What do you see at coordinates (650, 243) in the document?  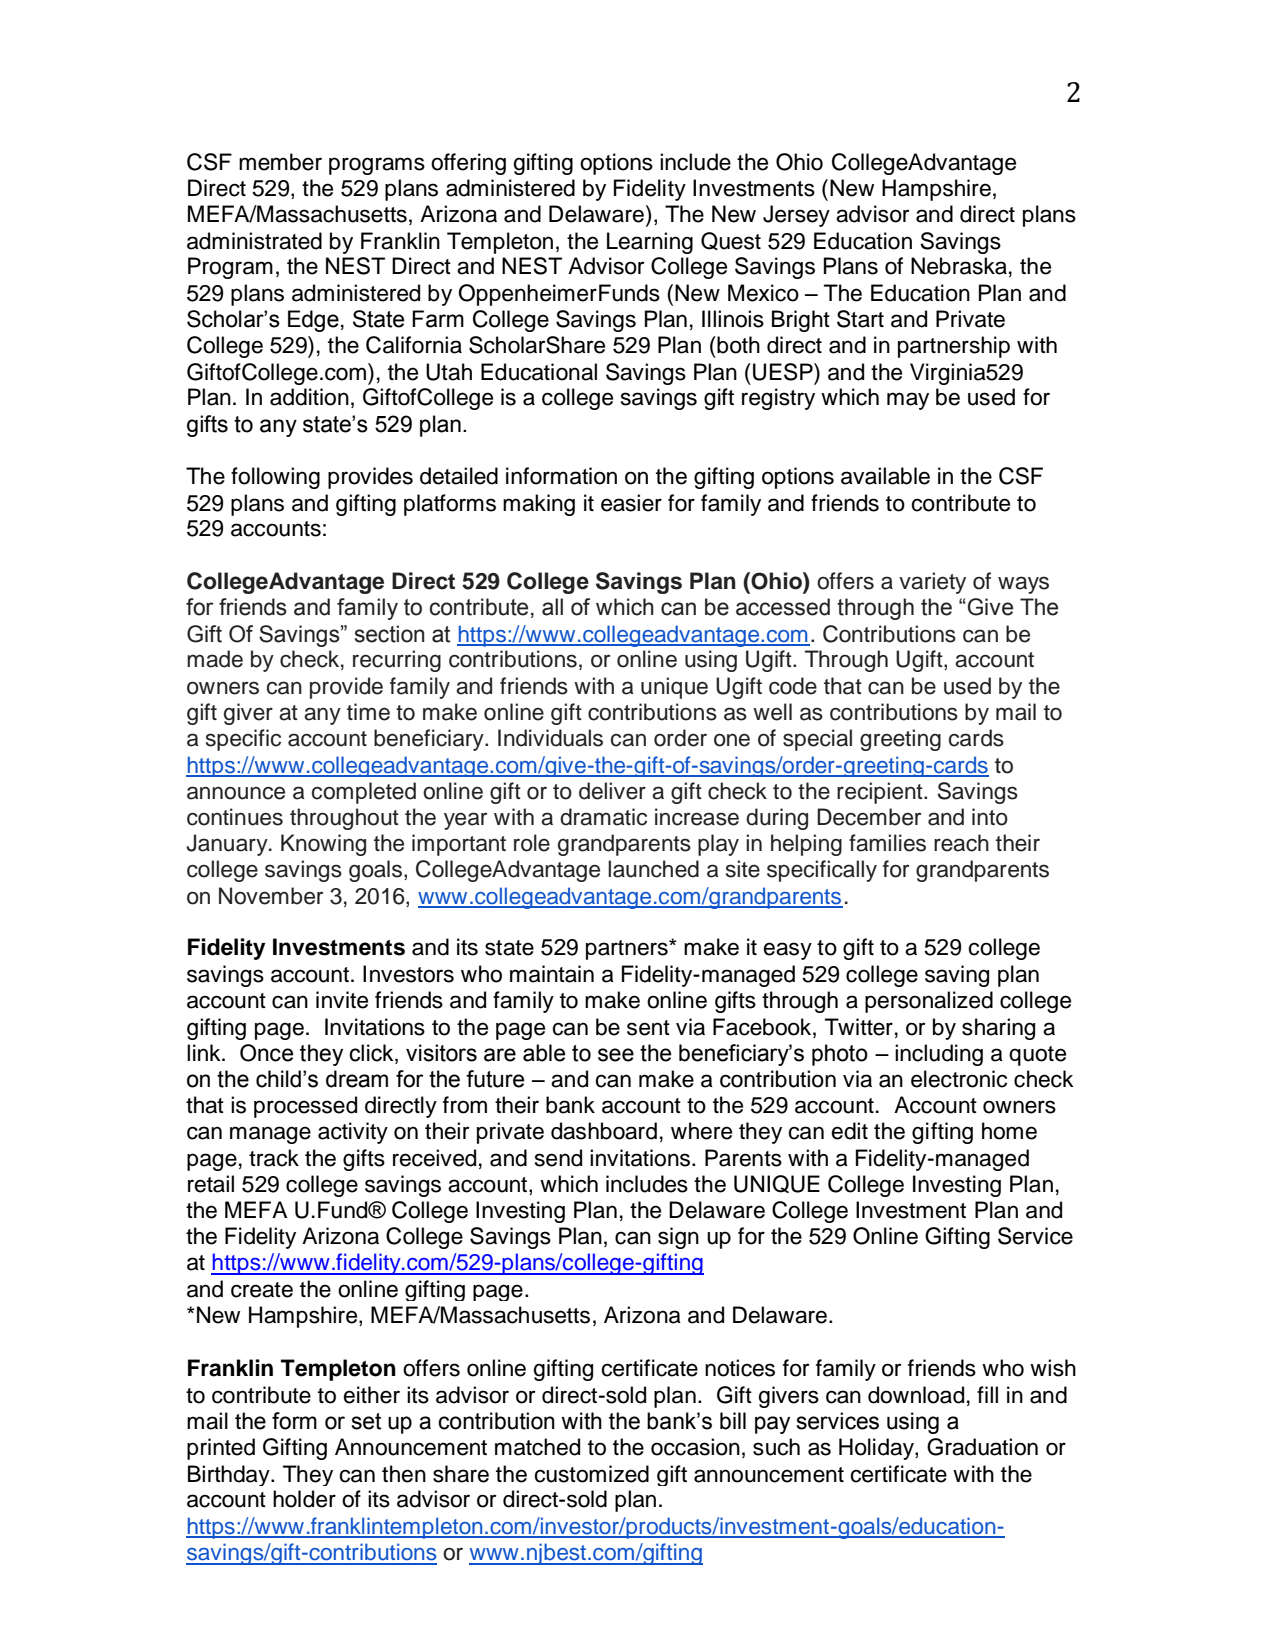 I see `Learning` at bounding box center [650, 243].
